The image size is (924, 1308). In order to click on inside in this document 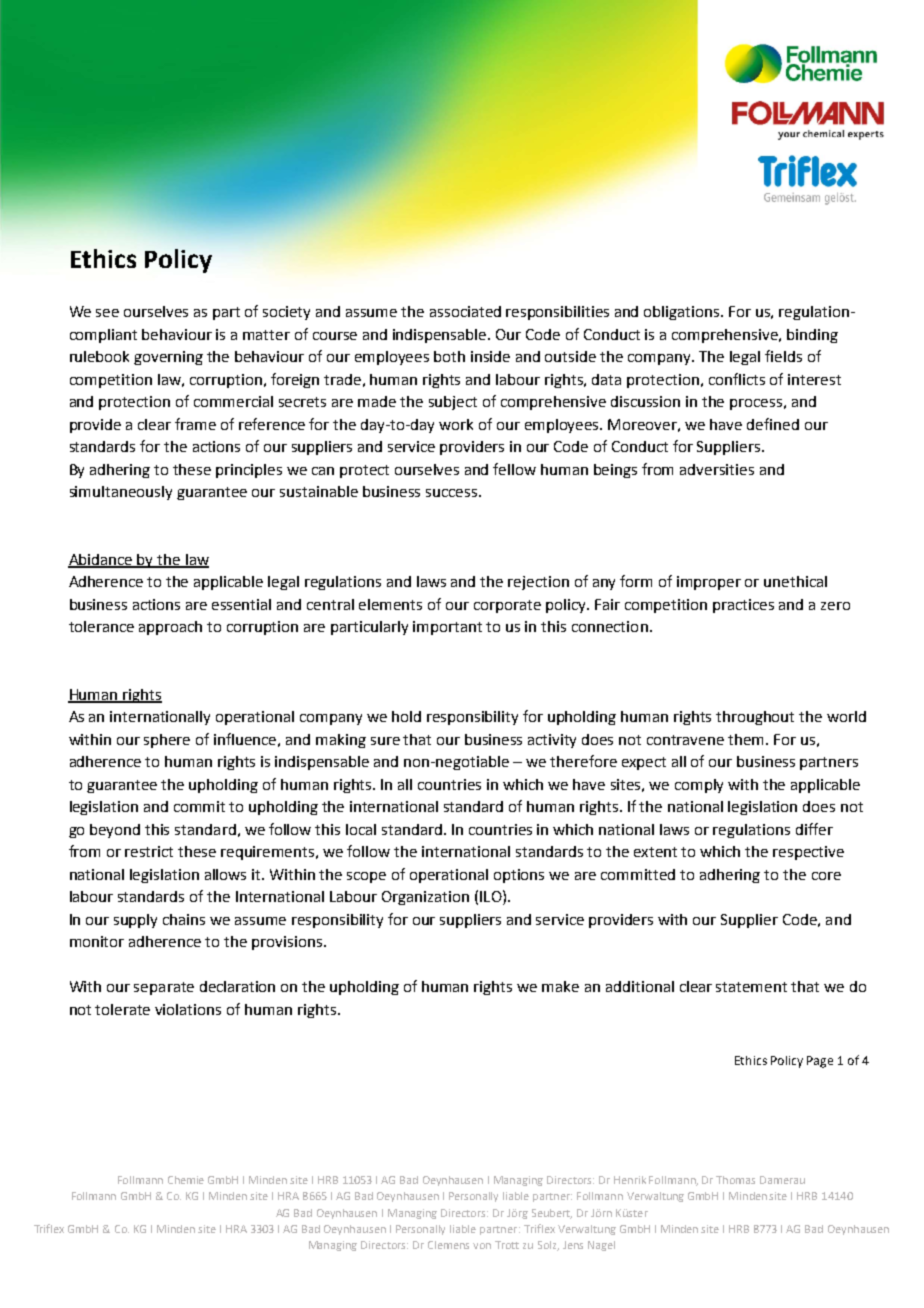, I will do `click(490, 356)`.
